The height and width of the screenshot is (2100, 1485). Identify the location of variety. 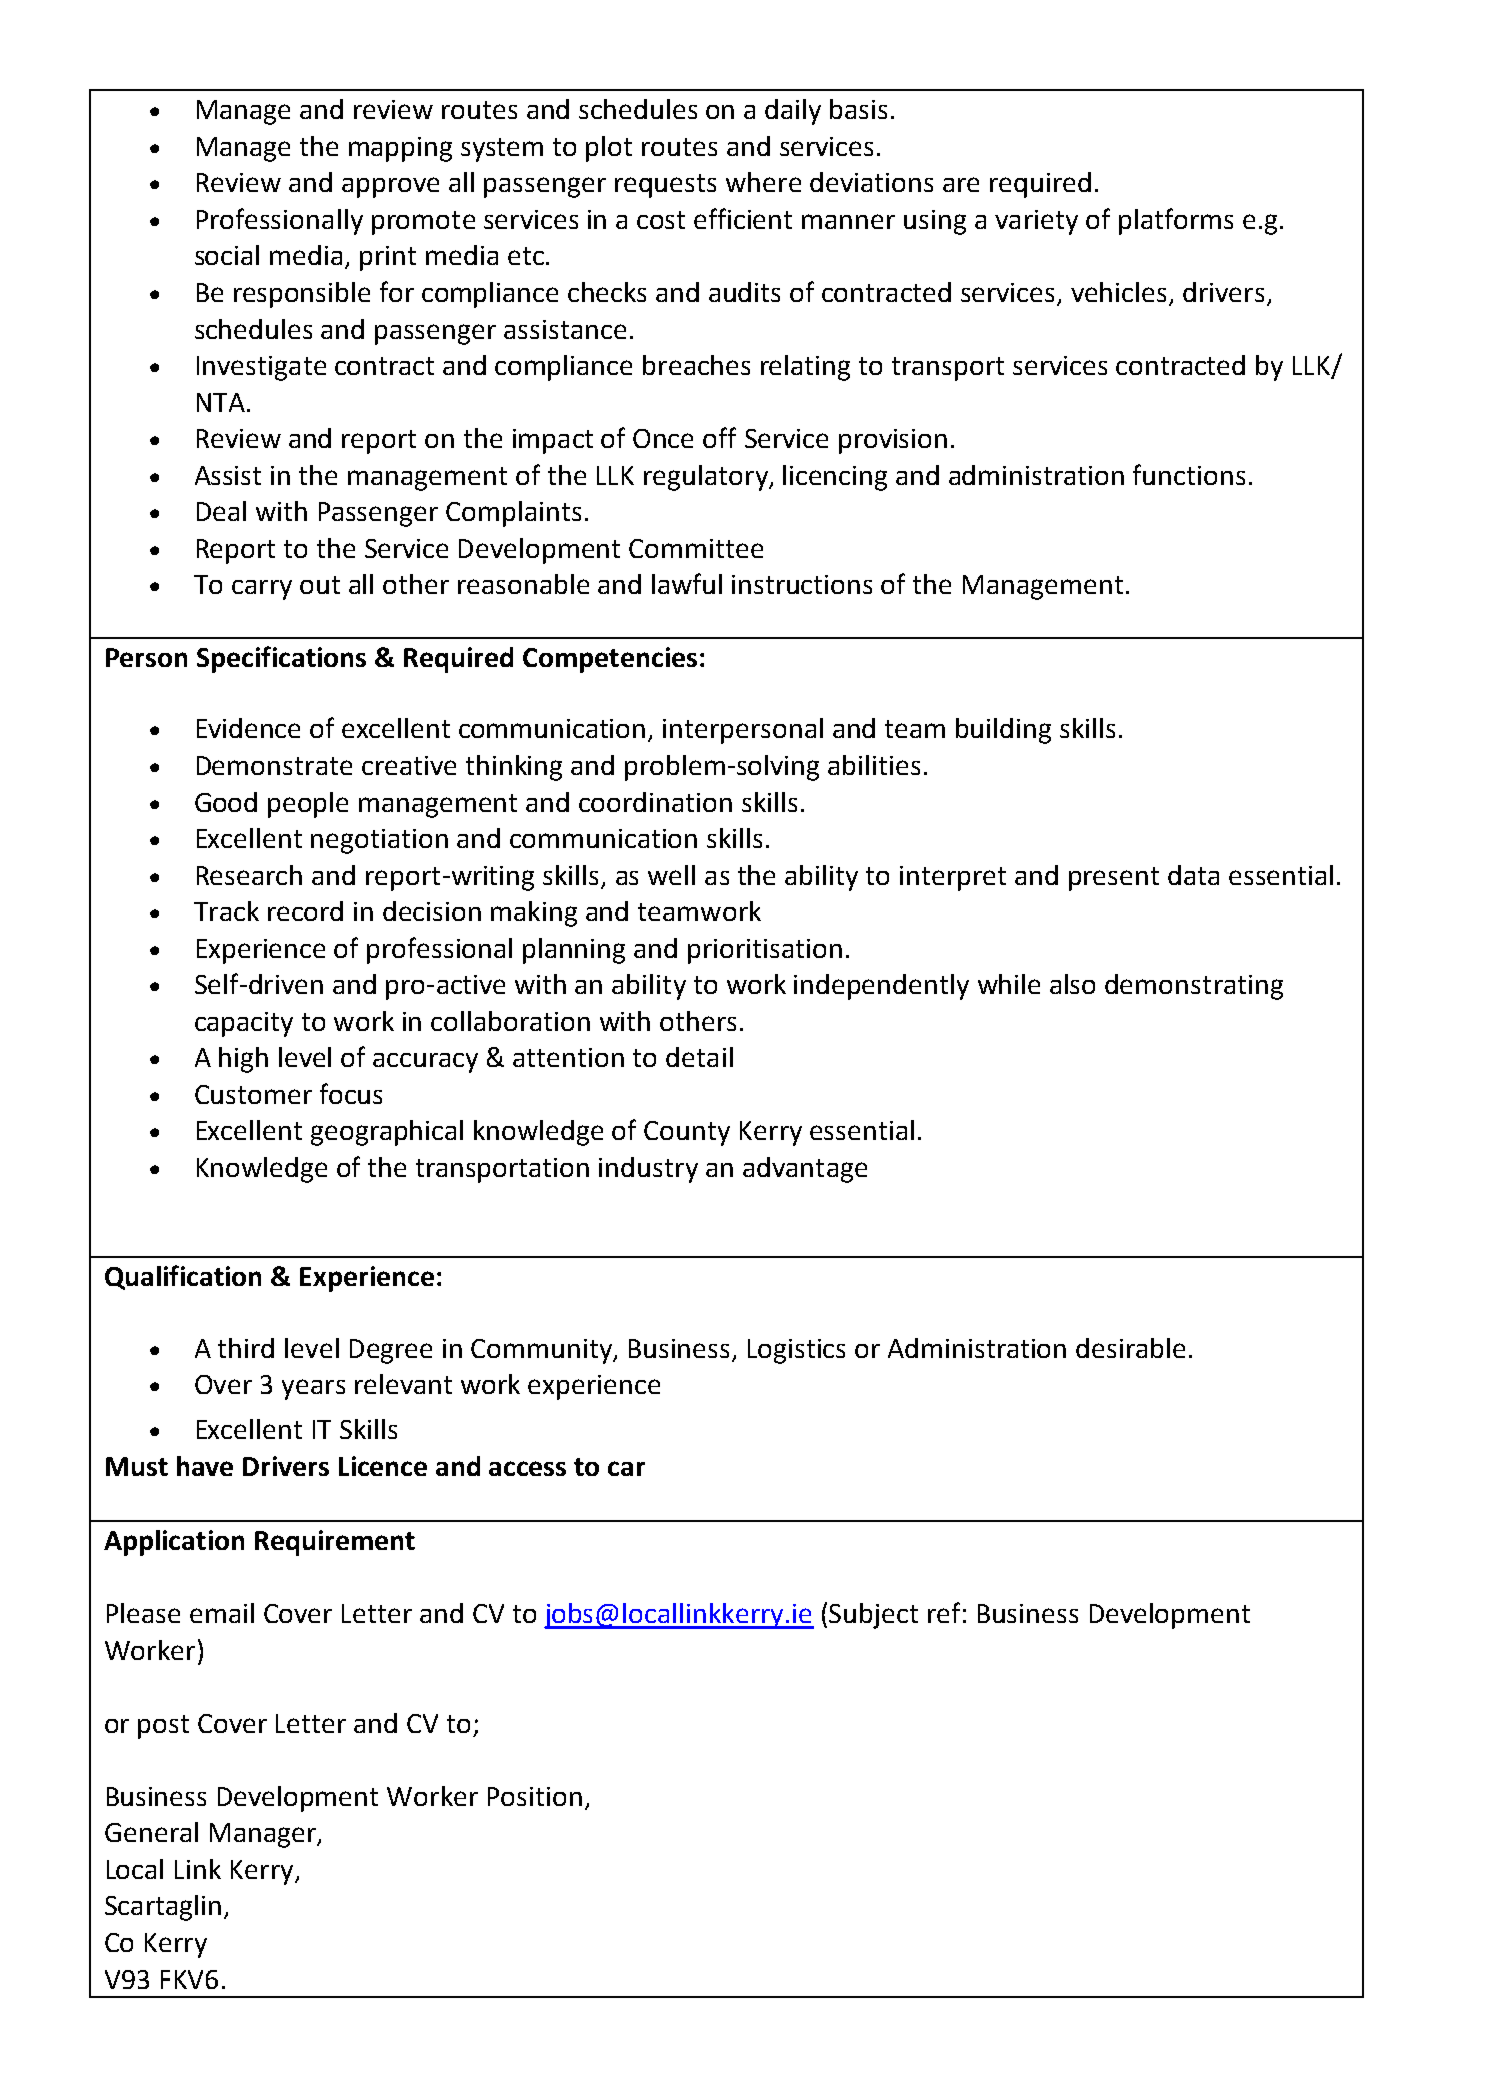
(1036, 222).
